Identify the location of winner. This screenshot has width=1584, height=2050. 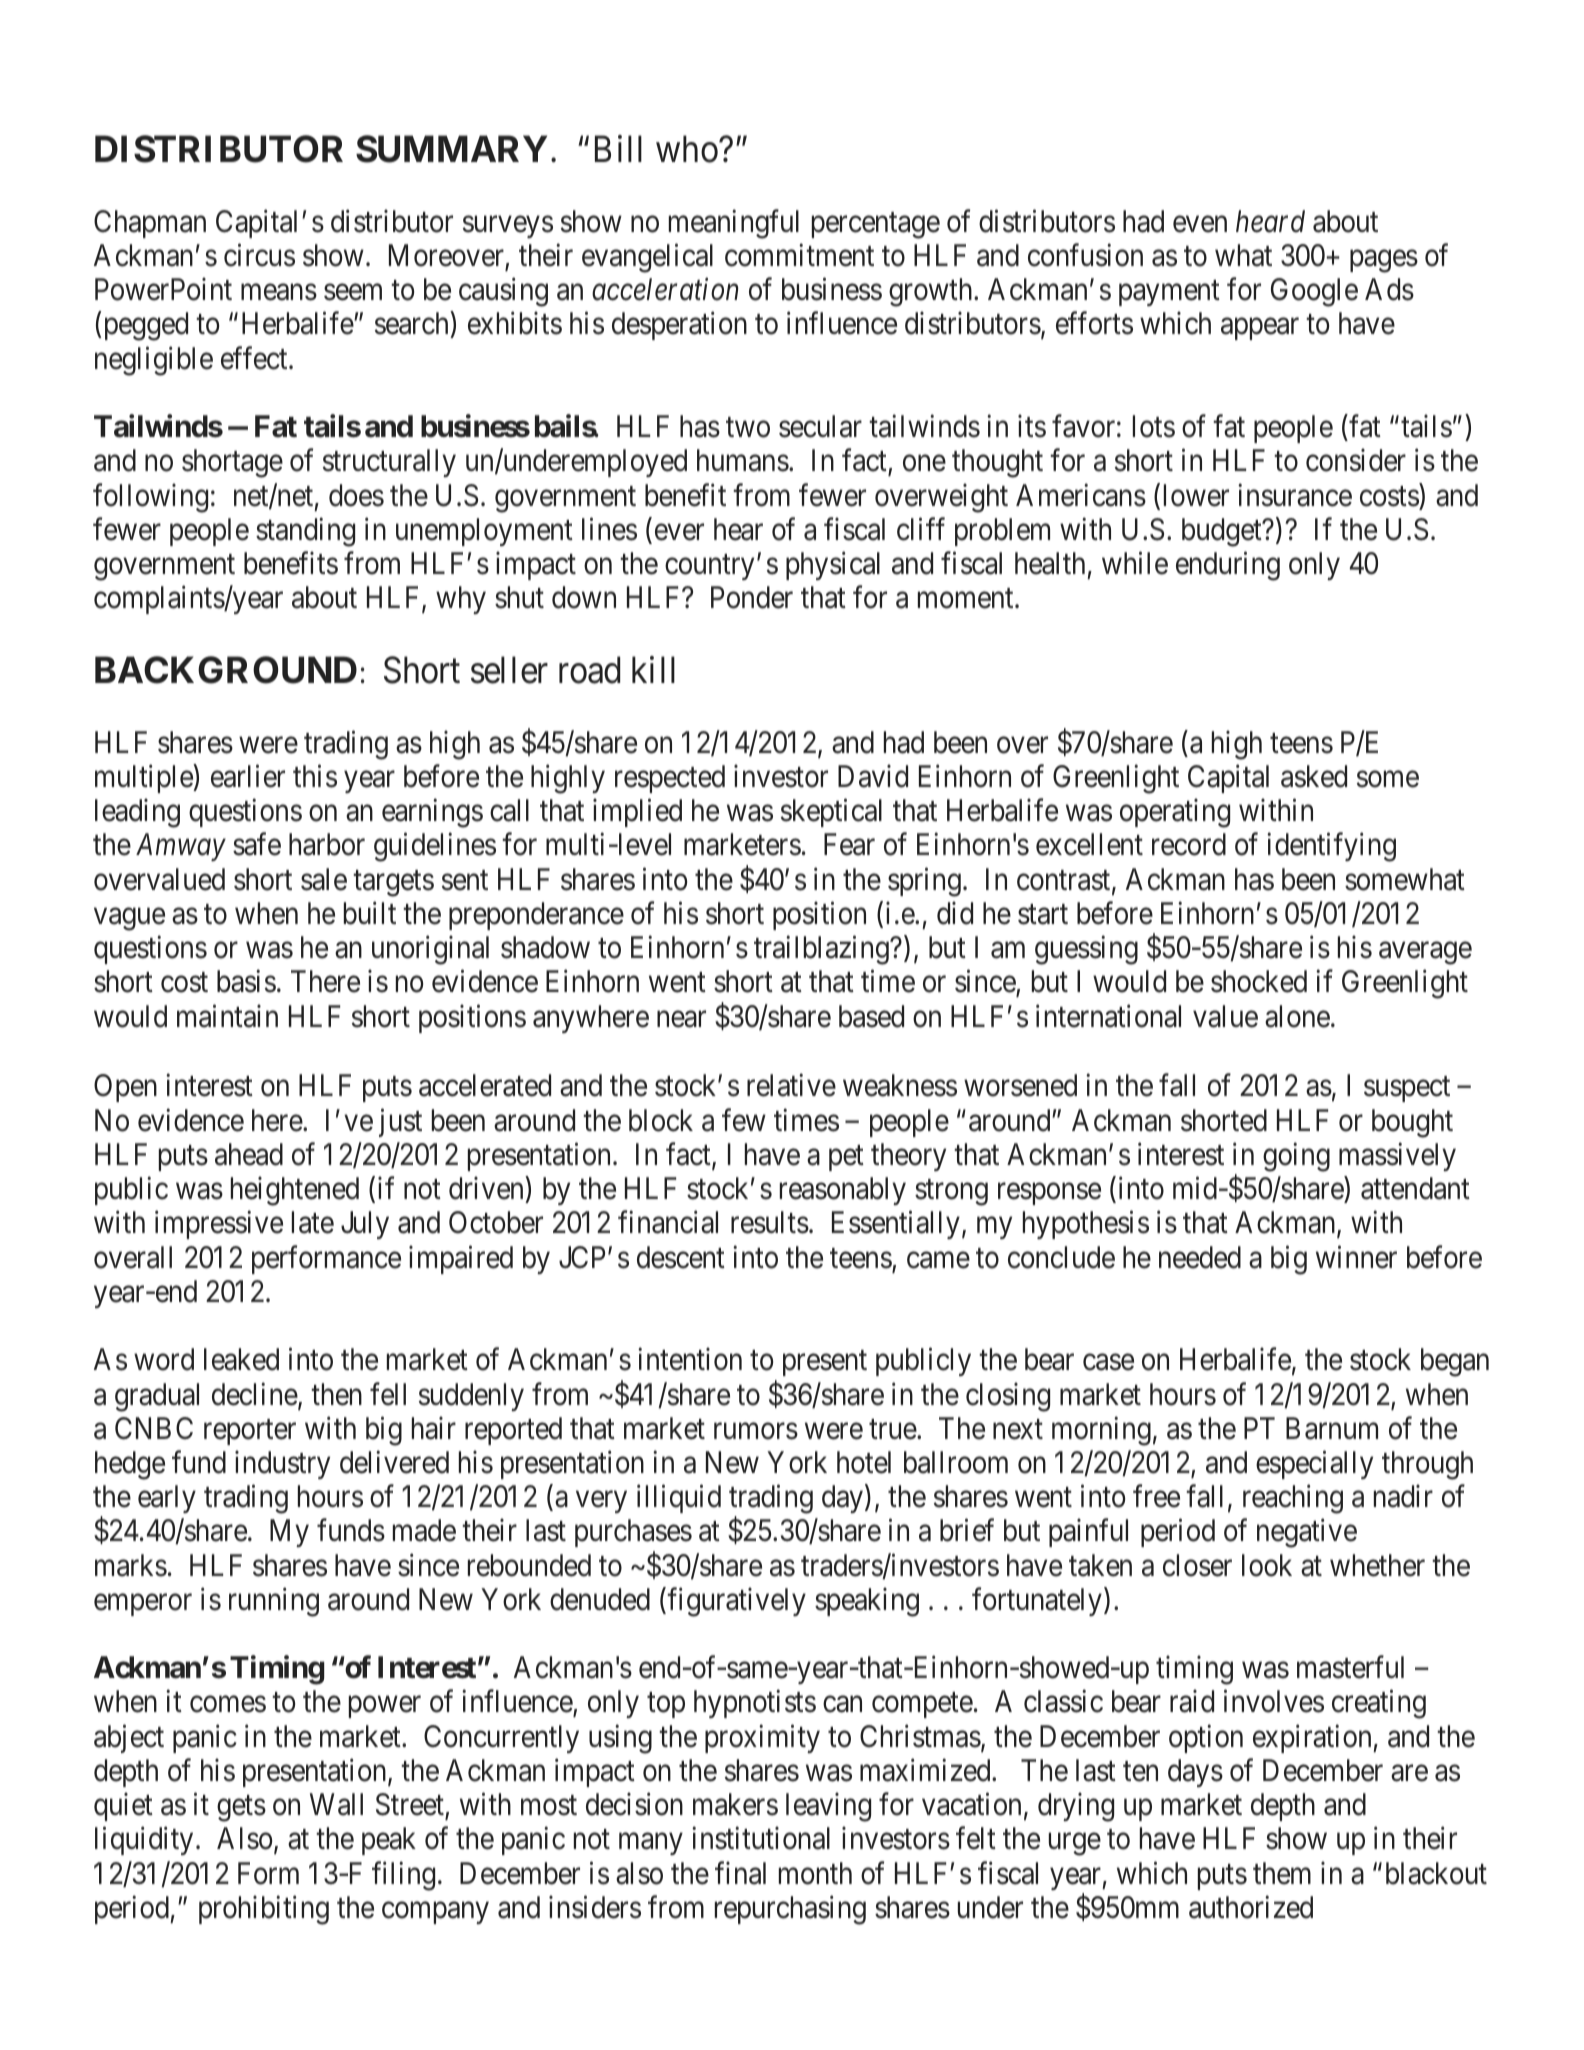
(1356, 1257).
